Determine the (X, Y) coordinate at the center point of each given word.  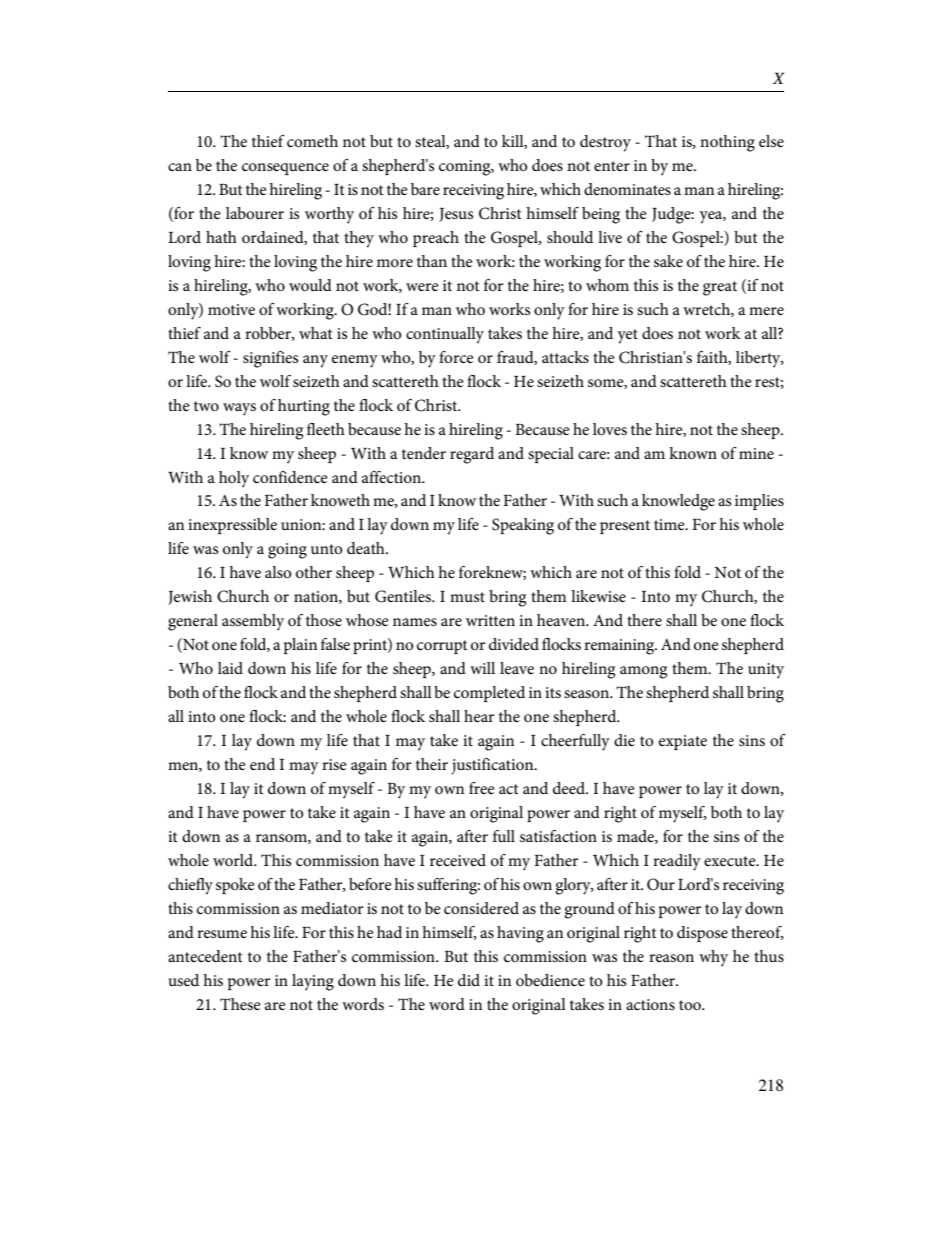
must (467, 597)
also (278, 572)
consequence (285, 169)
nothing (727, 143)
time (670, 524)
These (240, 1004)
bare (425, 189)
